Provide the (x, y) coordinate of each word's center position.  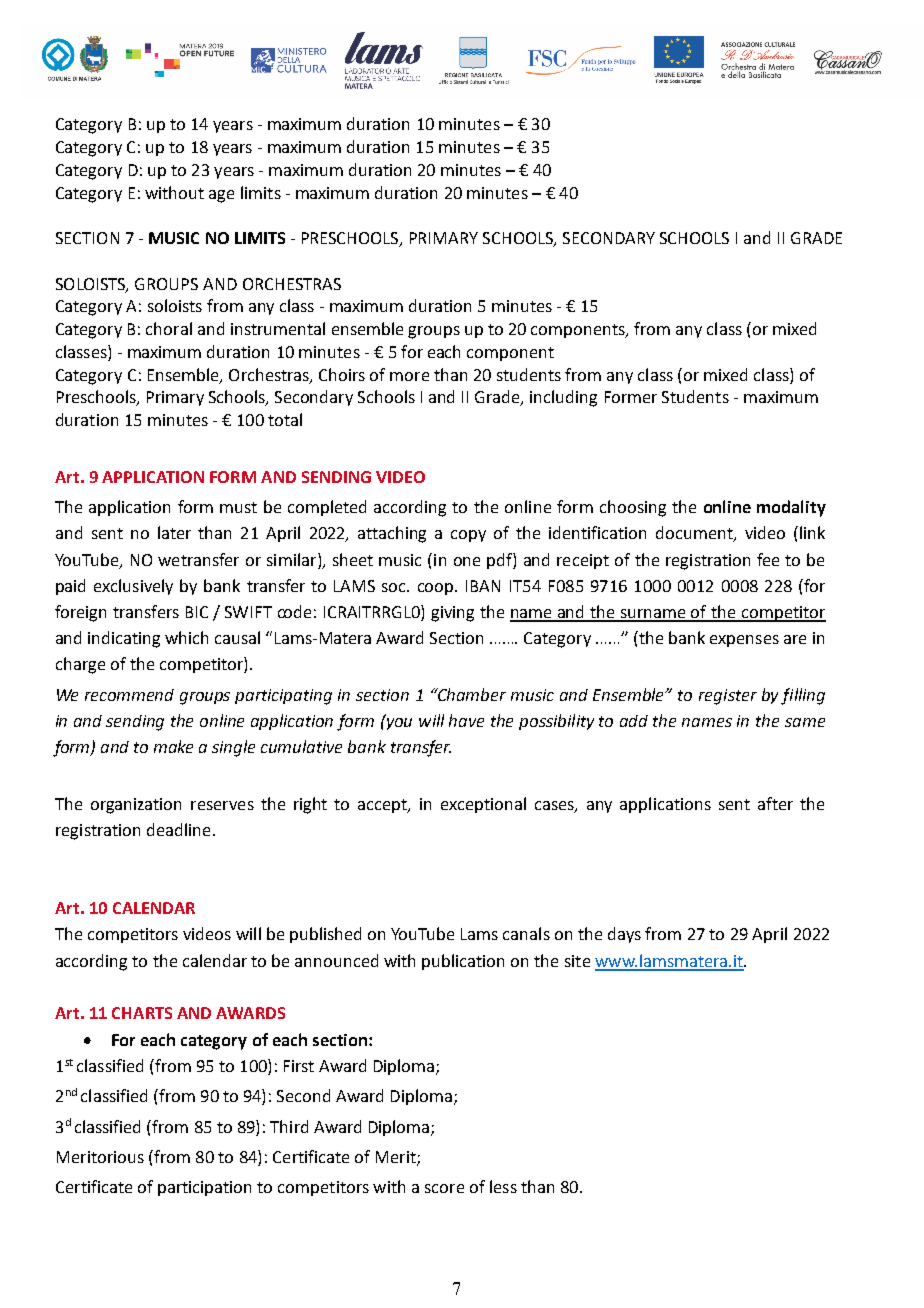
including (563, 398)
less (503, 1186)
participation (204, 1188)
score (444, 1188)
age (221, 196)
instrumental (278, 328)
